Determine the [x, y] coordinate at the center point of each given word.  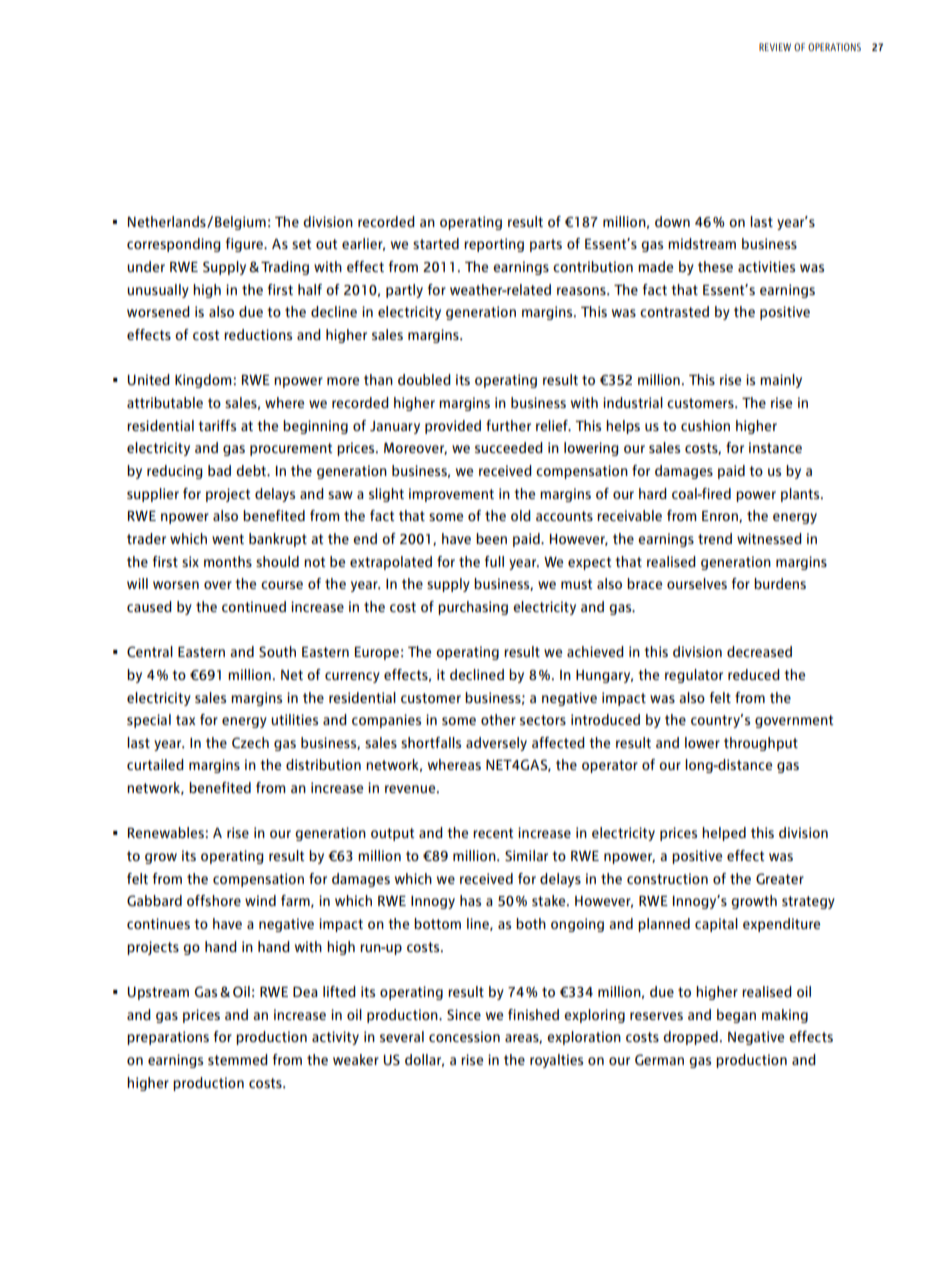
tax [185, 720]
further [508, 425]
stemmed [238, 1059]
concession [464, 1036]
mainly [781, 381]
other [498, 719]
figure [245, 245]
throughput [761, 744]
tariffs [217, 425]
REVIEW [775, 47]
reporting [494, 245]
